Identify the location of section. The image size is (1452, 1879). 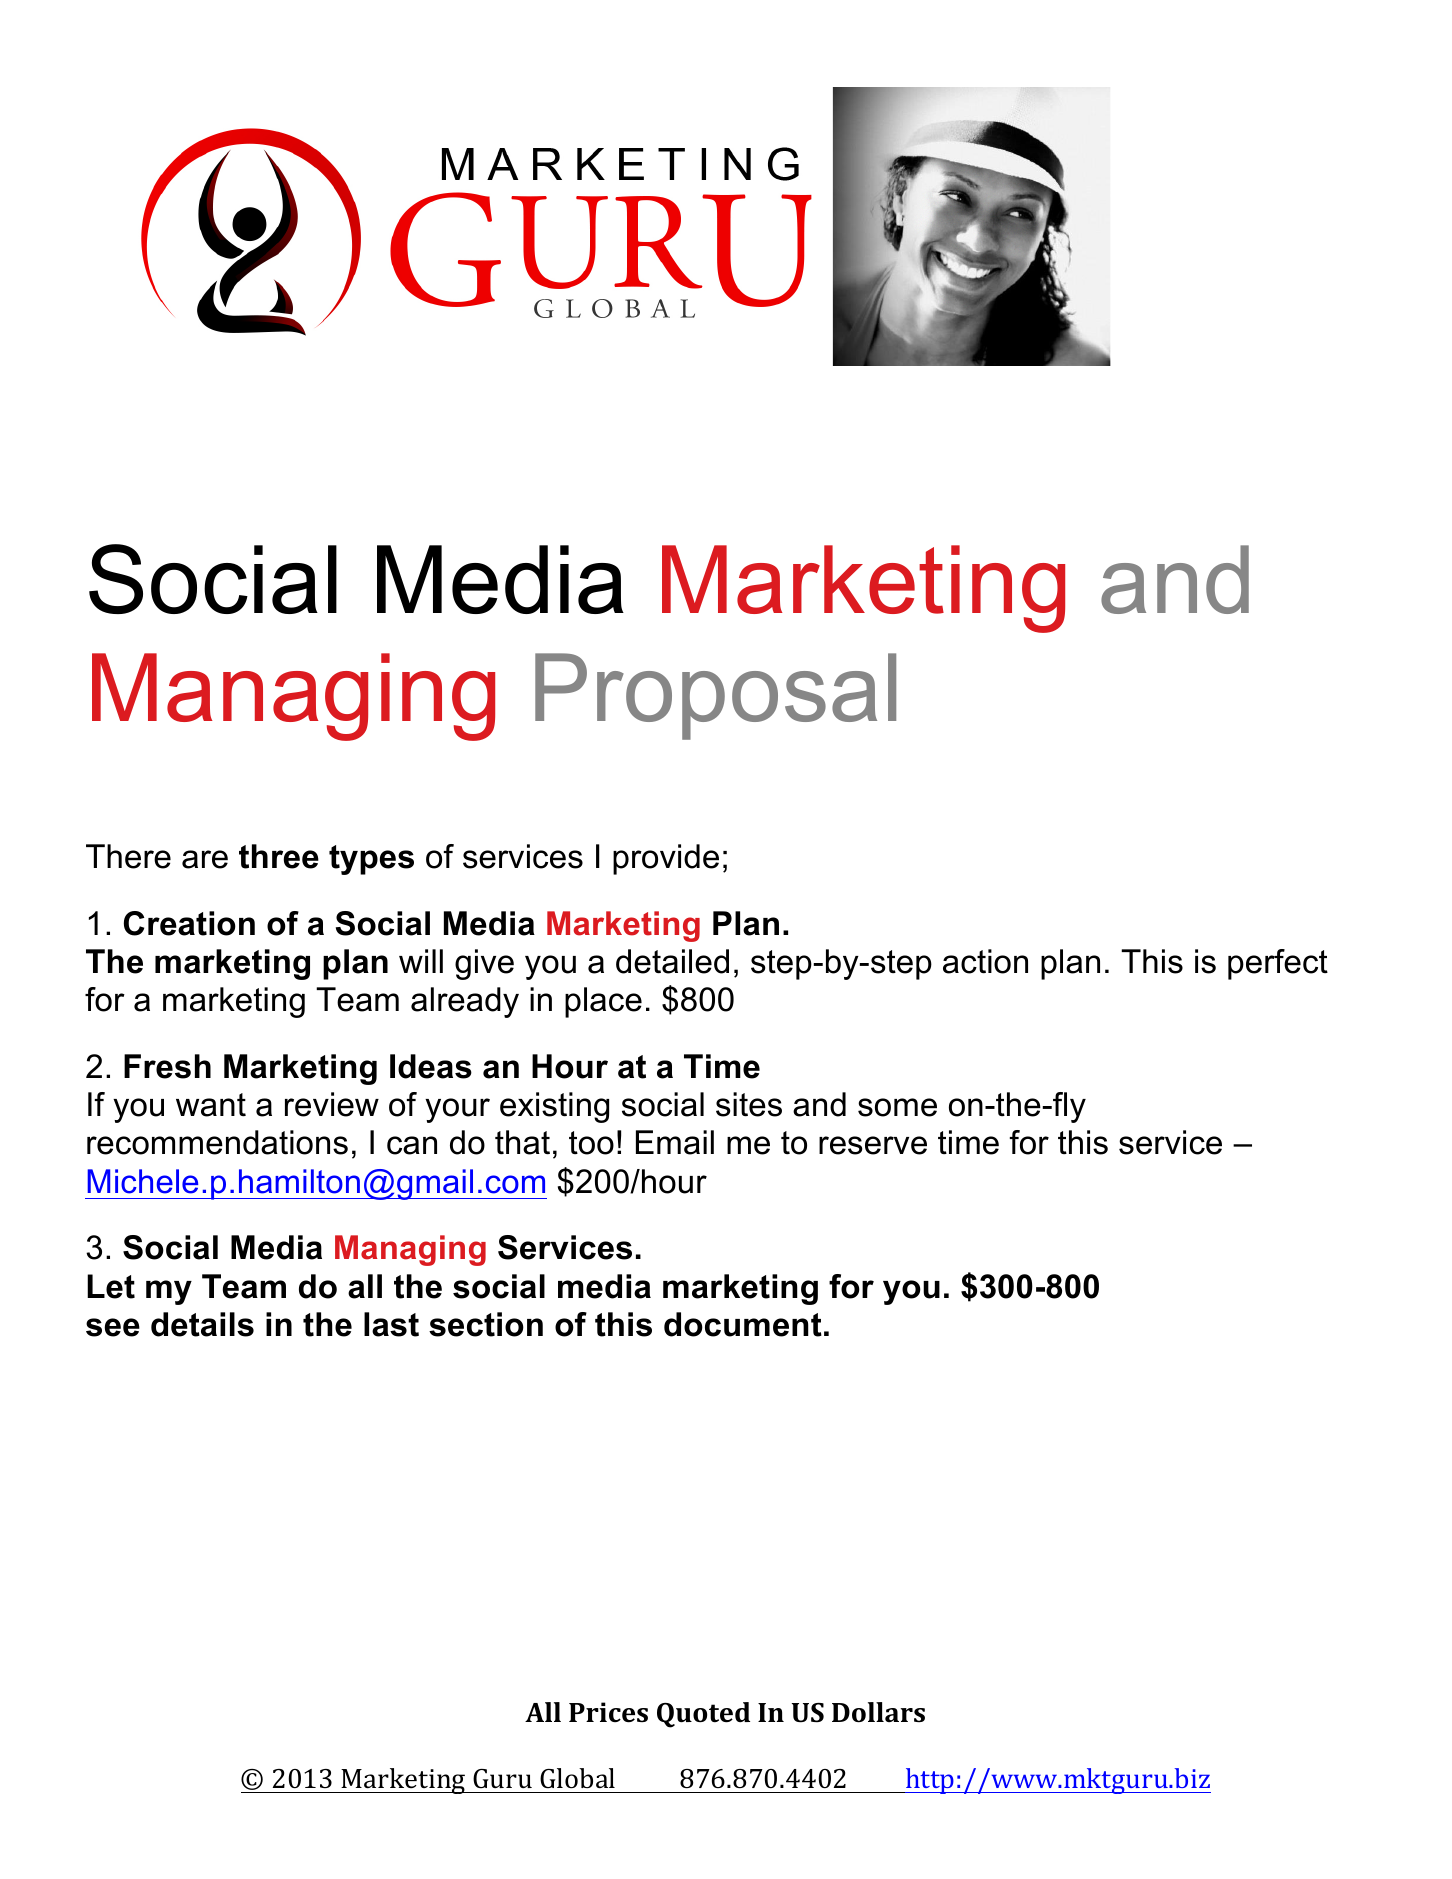
(486, 1324).
